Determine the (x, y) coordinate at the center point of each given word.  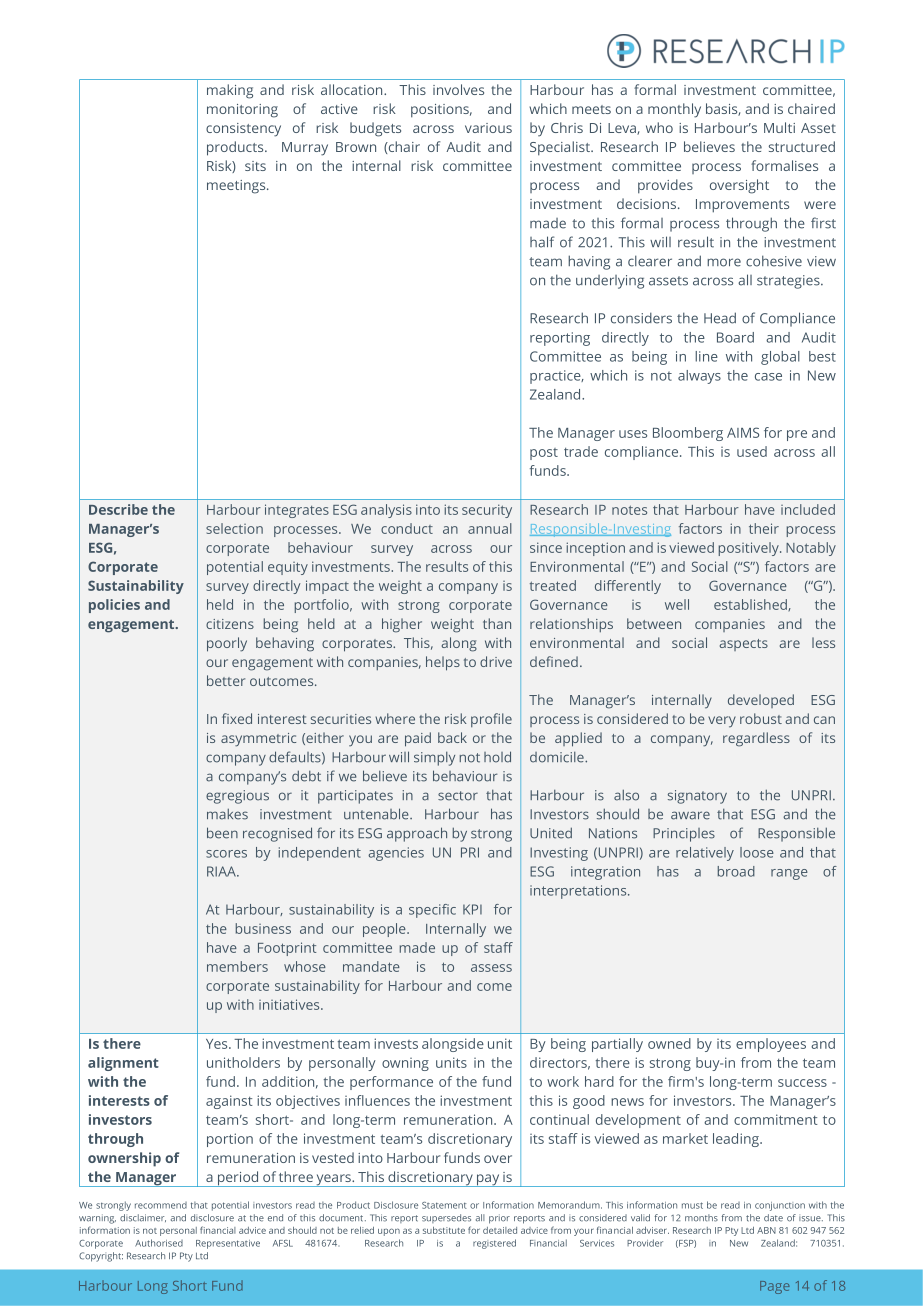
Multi (779, 127)
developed (761, 701)
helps (443, 663)
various (488, 128)
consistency (243, 130)
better (226, 680)
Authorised (159, 1243)
